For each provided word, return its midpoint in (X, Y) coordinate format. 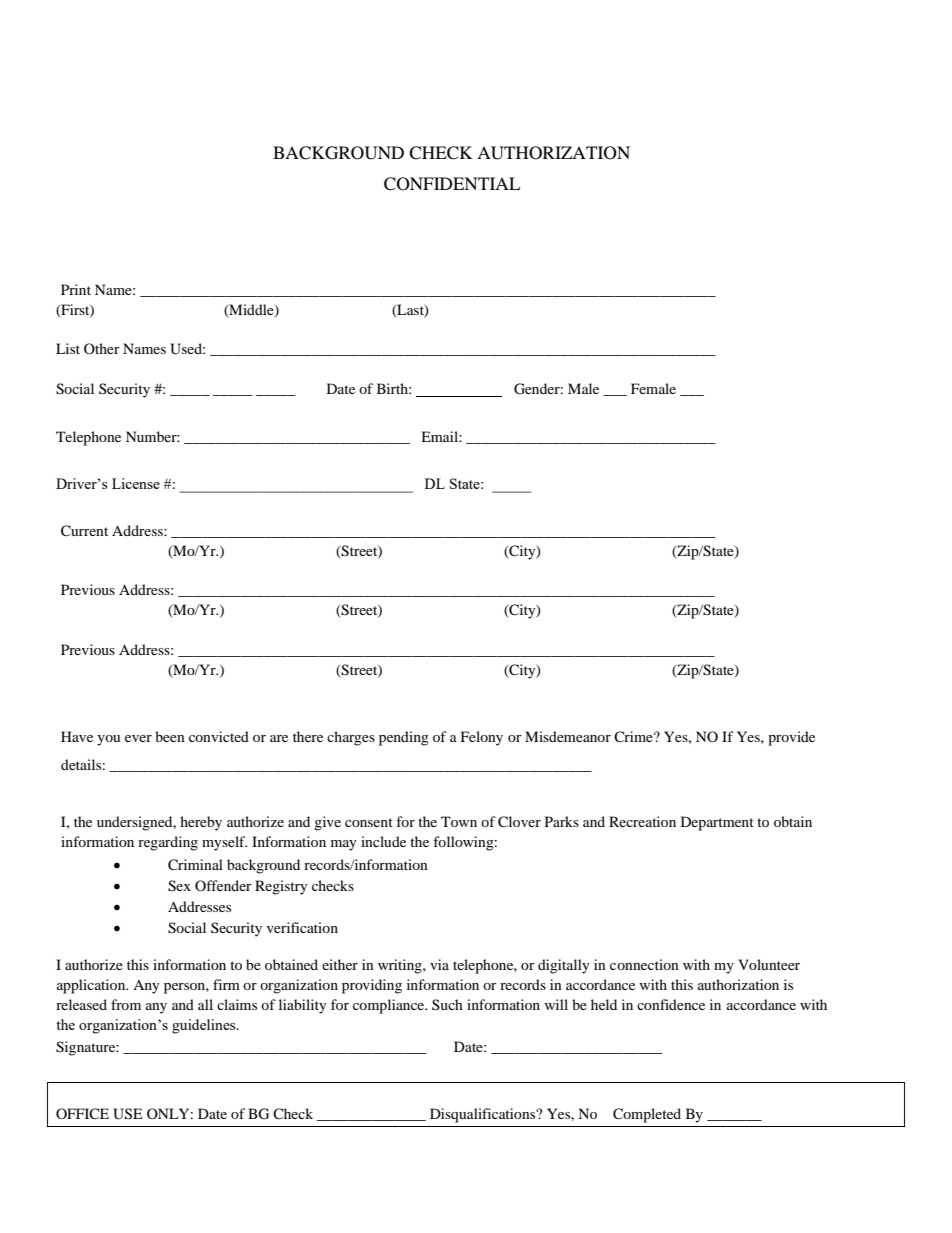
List (68, 348)
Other (102, 348)
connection (644, 964)
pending (404, 738)
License (136, 483)
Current (84, 531)
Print (76, 289)
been (170, 736)
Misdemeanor (568, 736)
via (439, 964)
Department (717, 823)
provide (791, 738)
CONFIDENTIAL (452, 184)
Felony (482, 738)
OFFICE (82, 1113)
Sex (179, 886)
